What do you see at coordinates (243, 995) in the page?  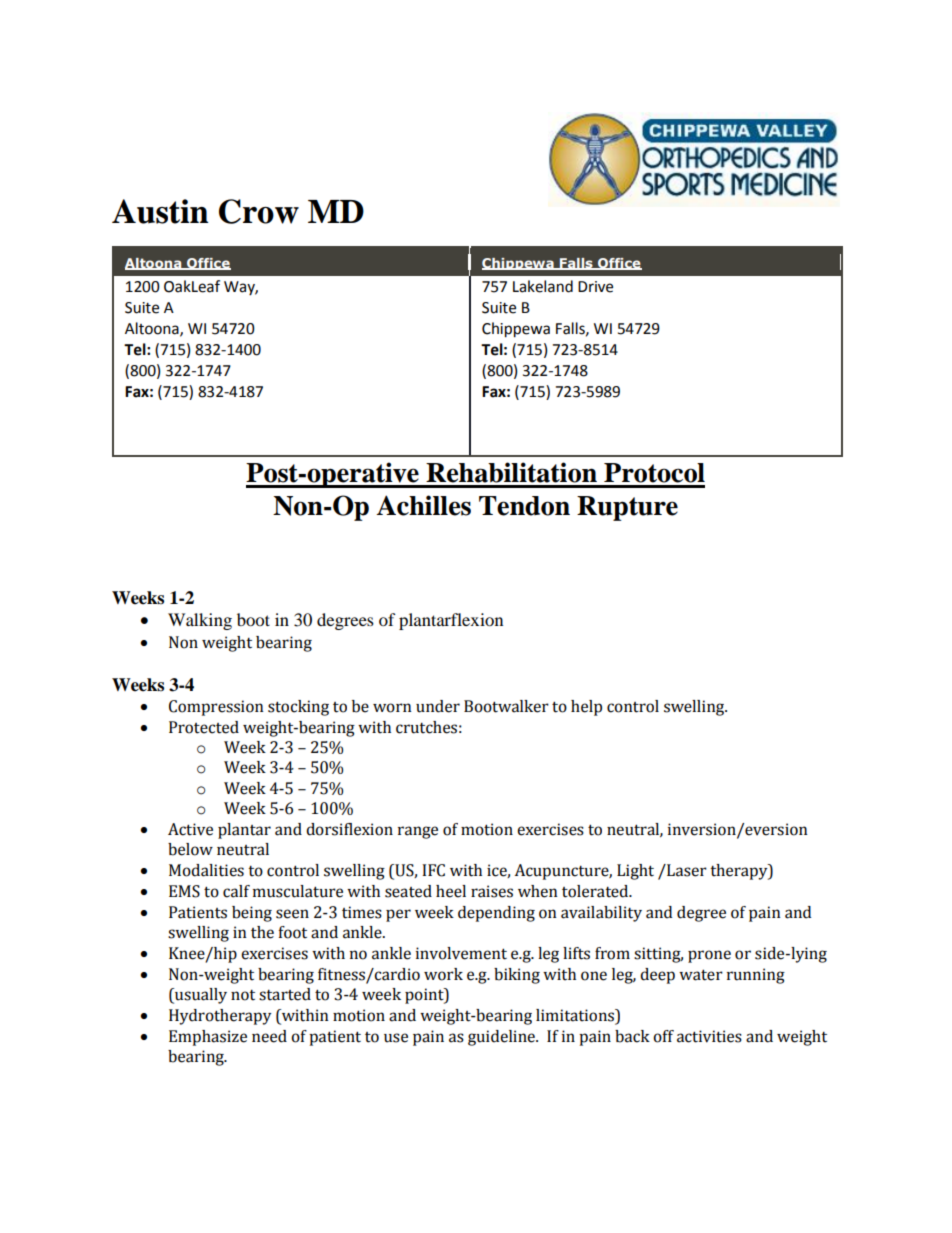 I see `not` at bounding box center [243, 995].
